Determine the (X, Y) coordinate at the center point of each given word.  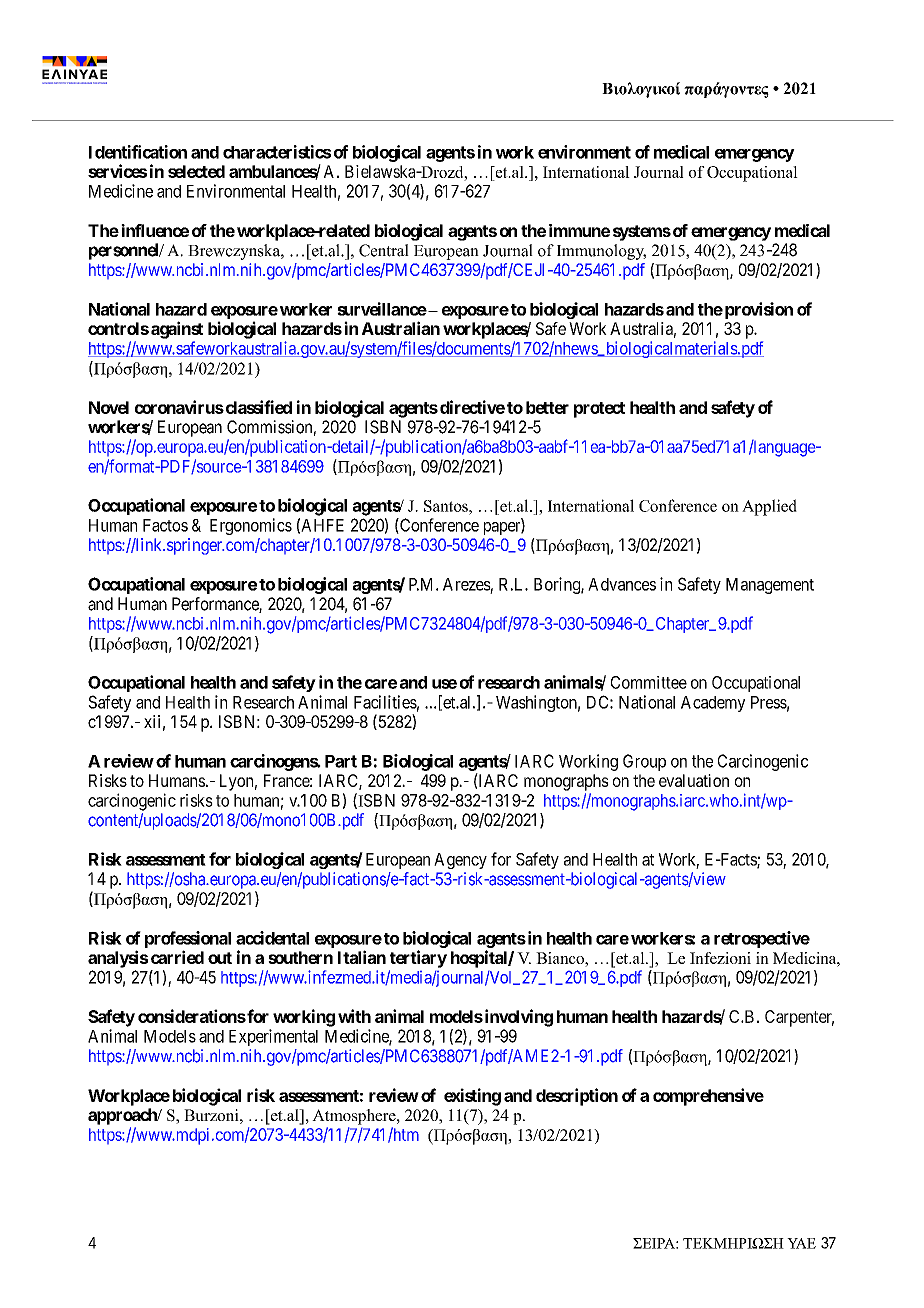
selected (196, 171)
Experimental (273, 1037)
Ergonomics (251, 526)
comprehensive (708, 1097)
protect (599, 410)
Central (384, 250)
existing (472, 1097)
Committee (649, 682)
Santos (447, 506)
